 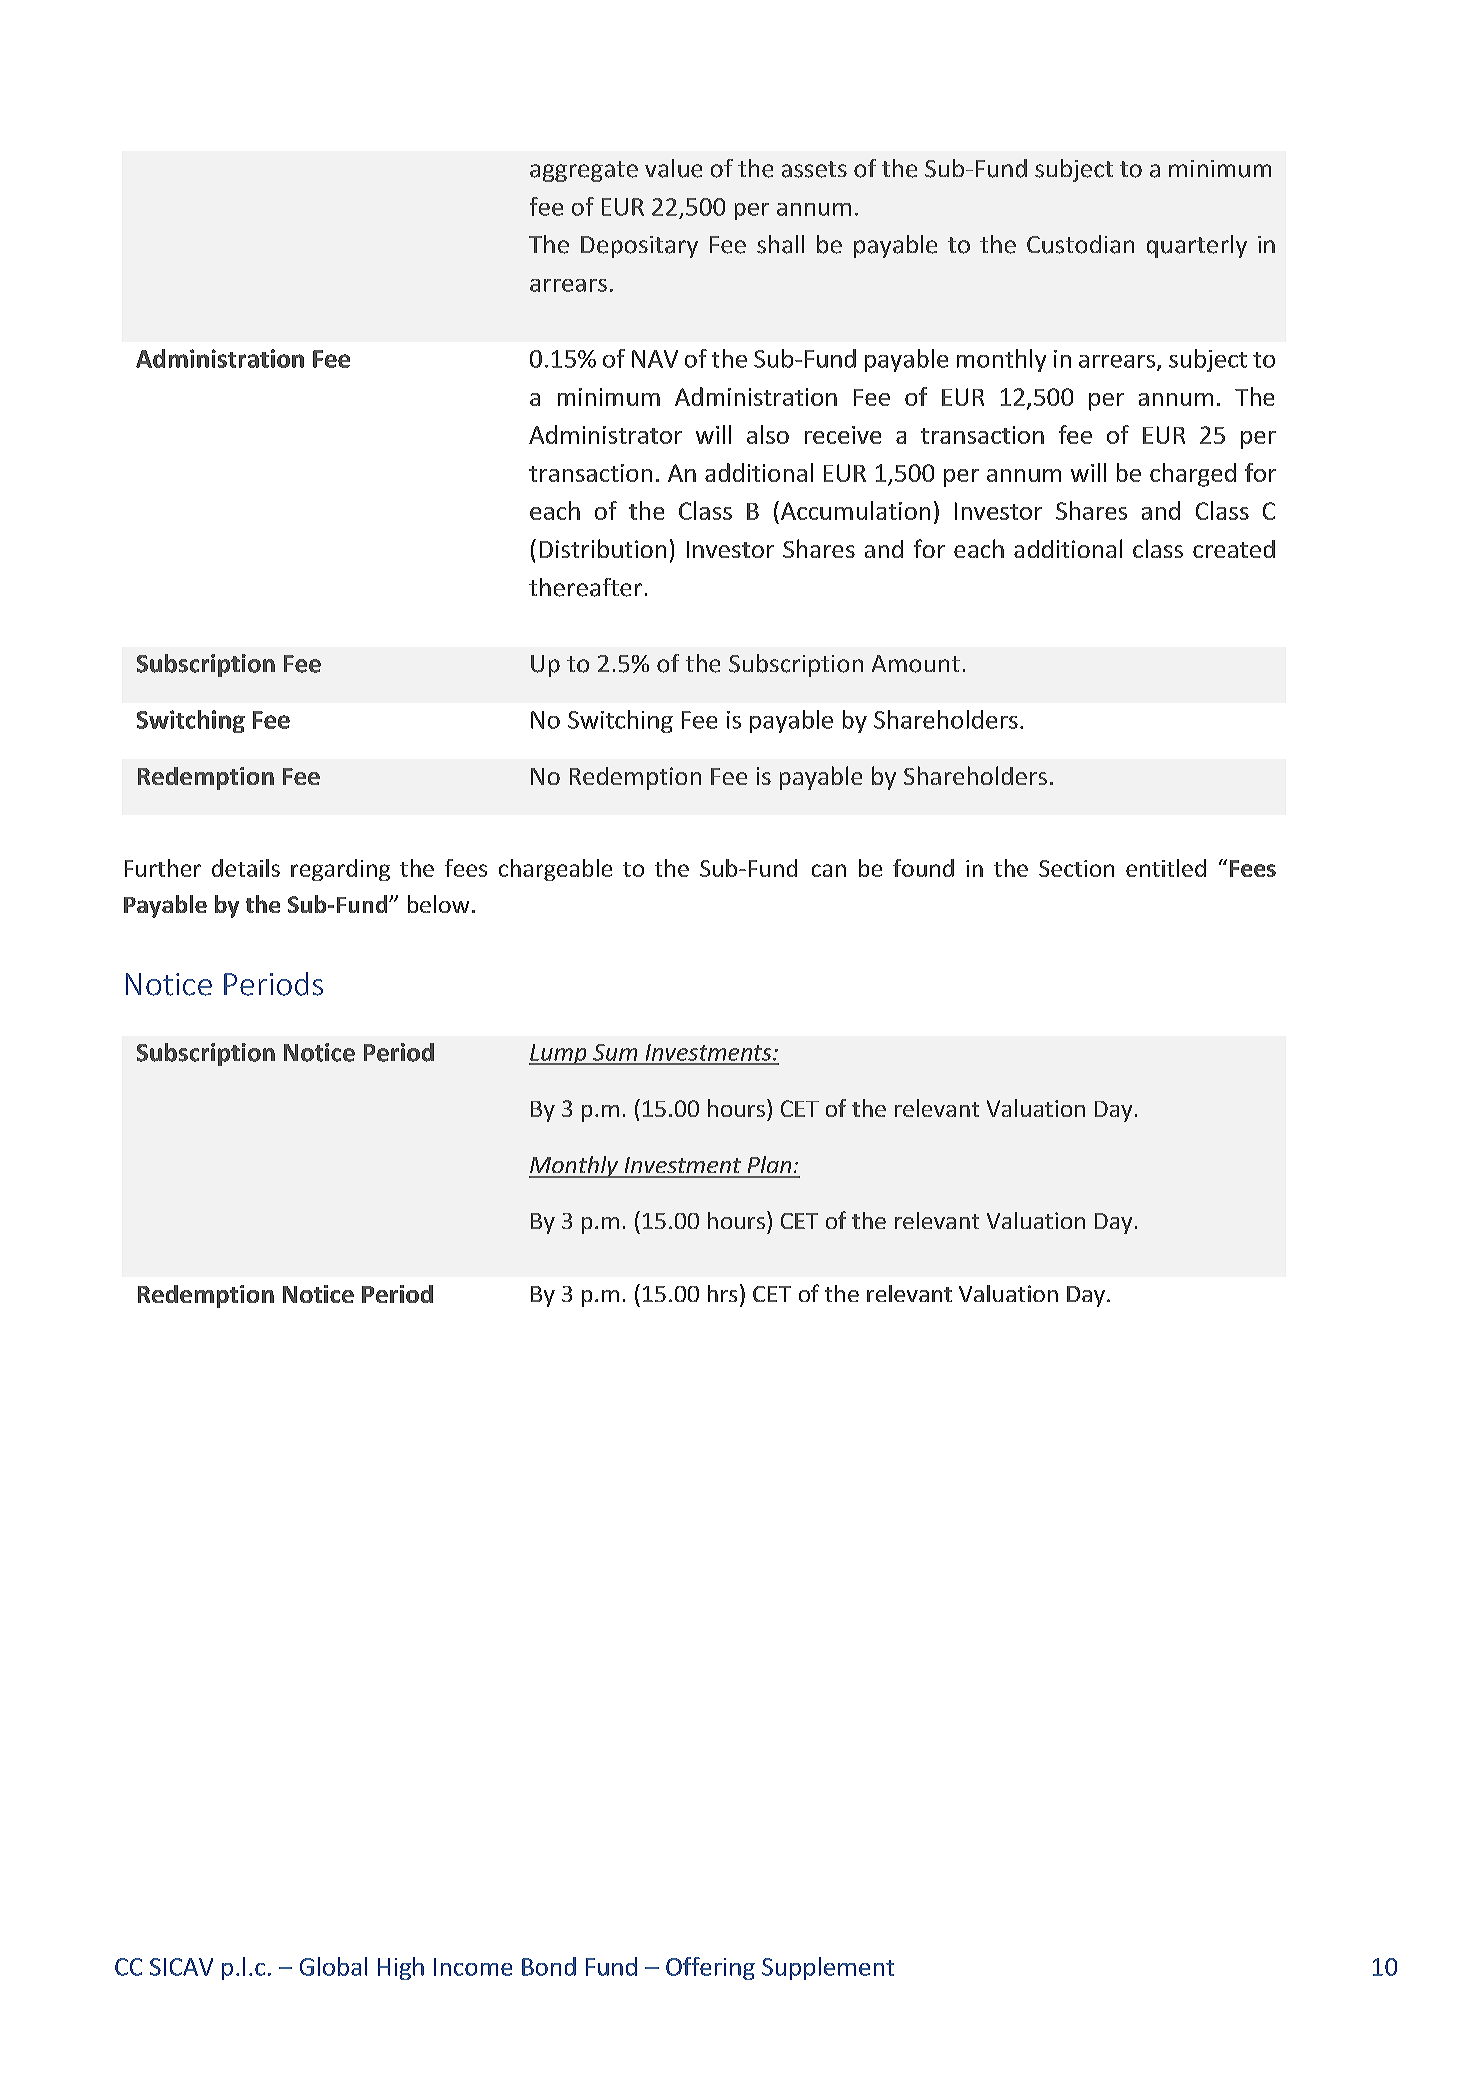 I want to click on Offering, so click(x=710, y=1968).
